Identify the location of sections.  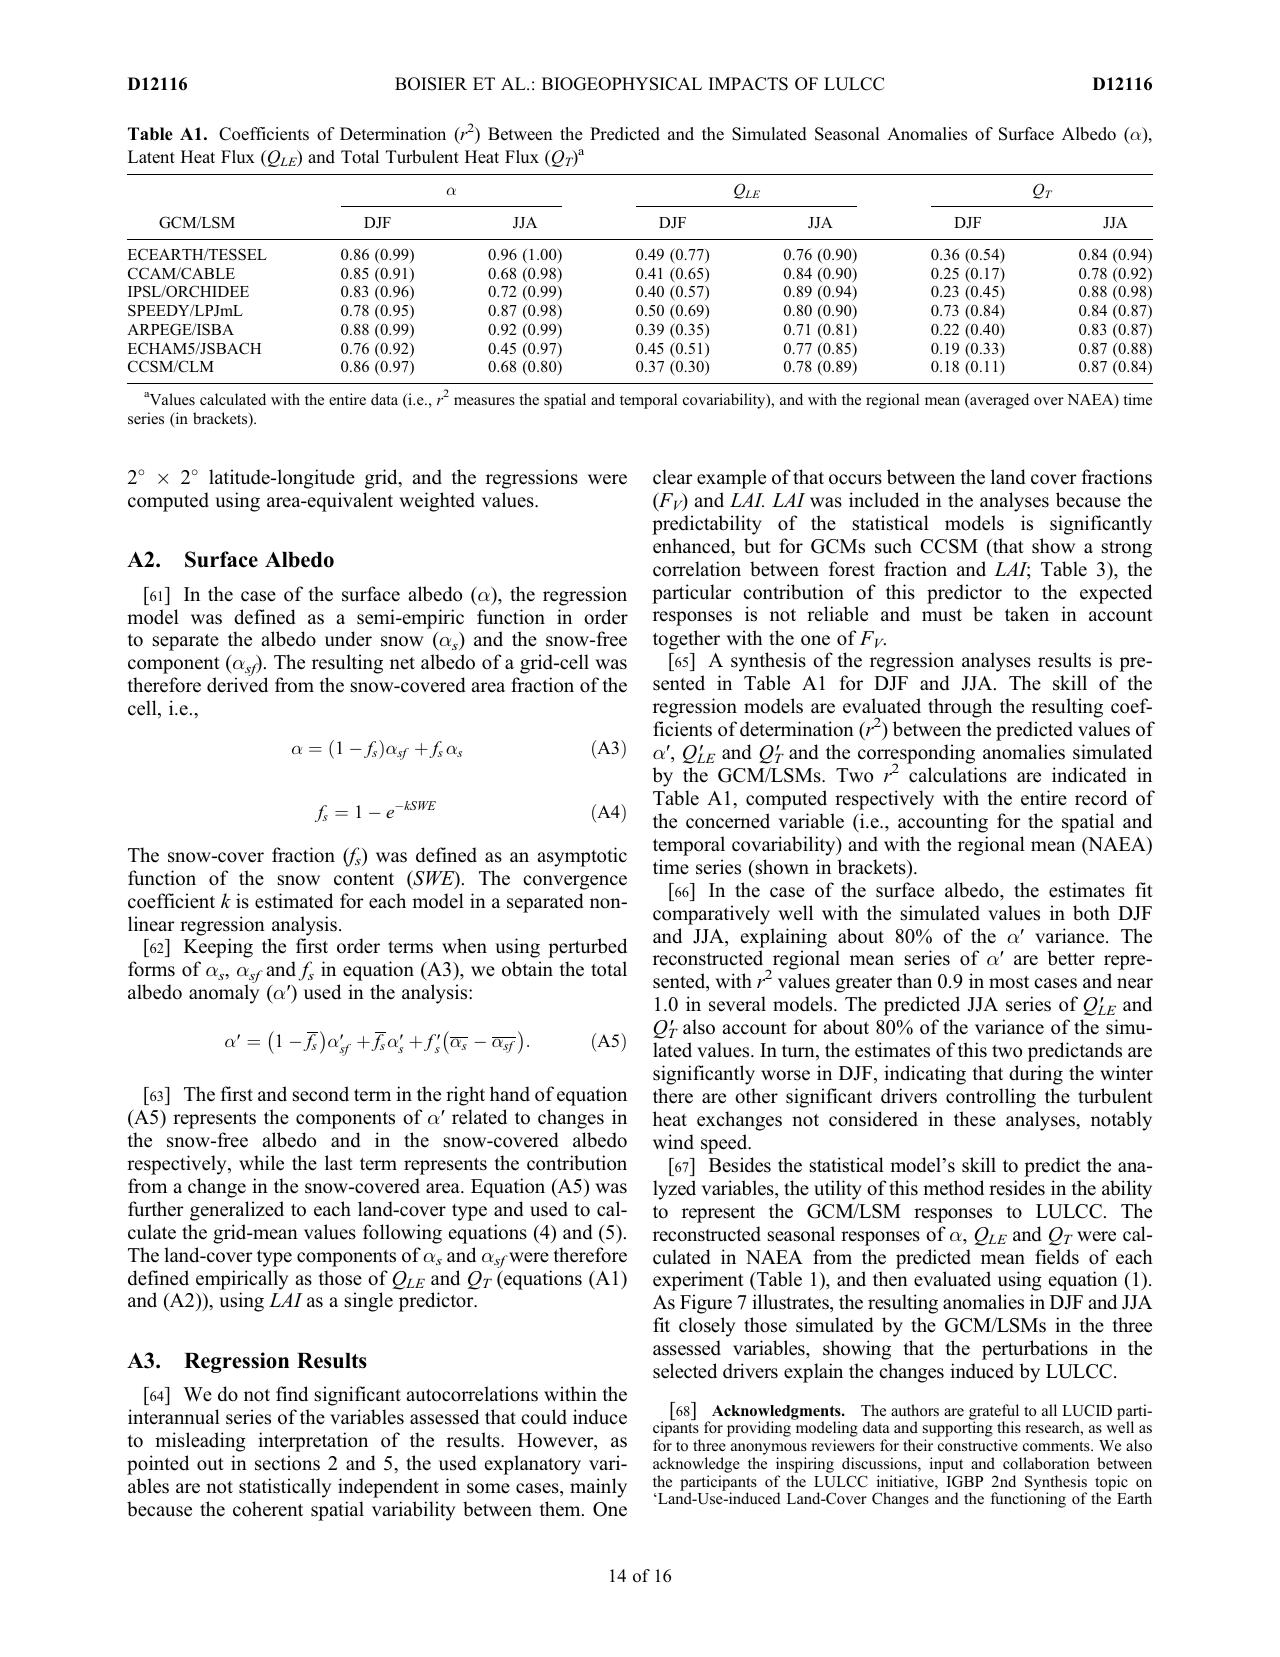
(287, 1463).
